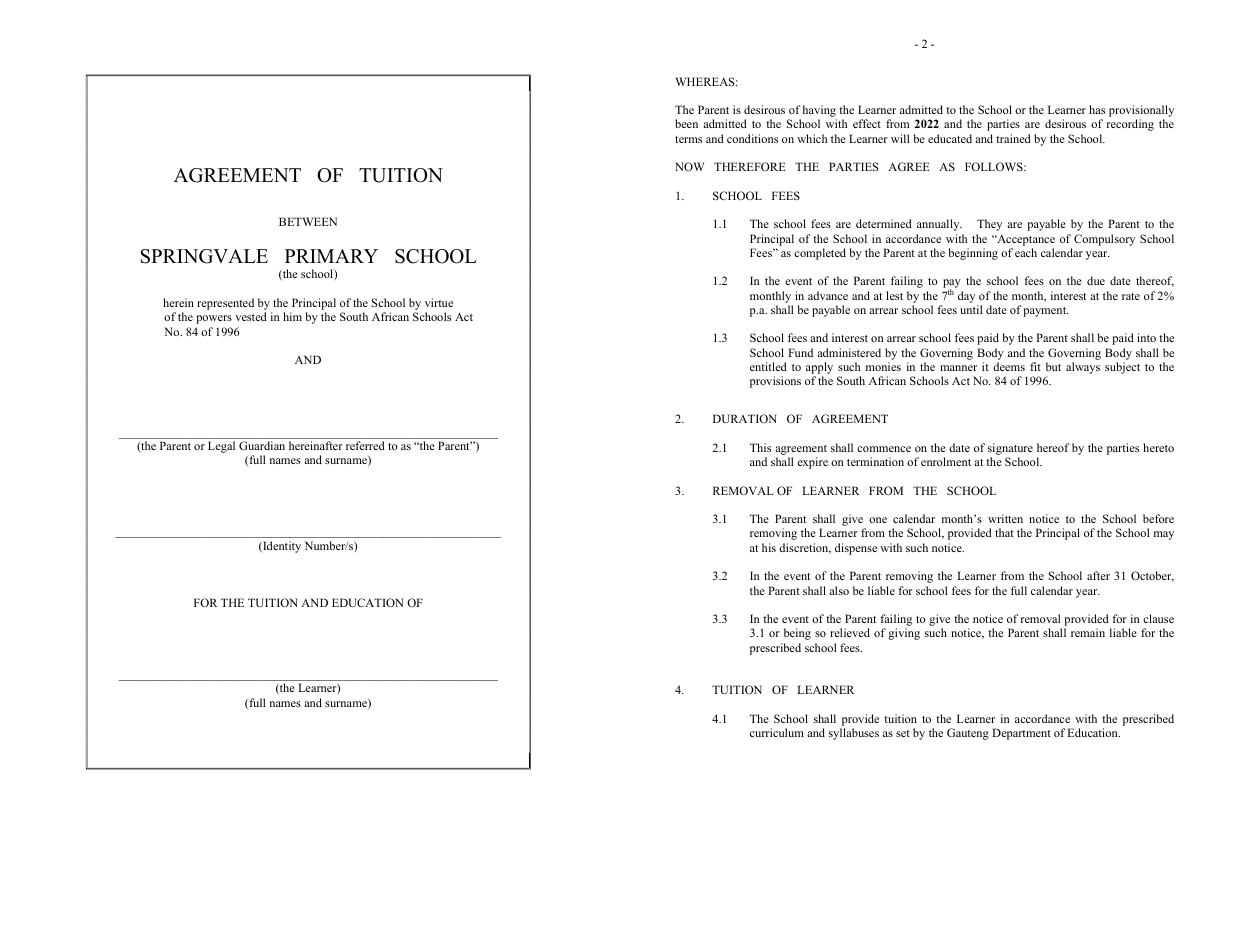 The image size is (1233, 952). I want to click on completed, so click(820, 254).
